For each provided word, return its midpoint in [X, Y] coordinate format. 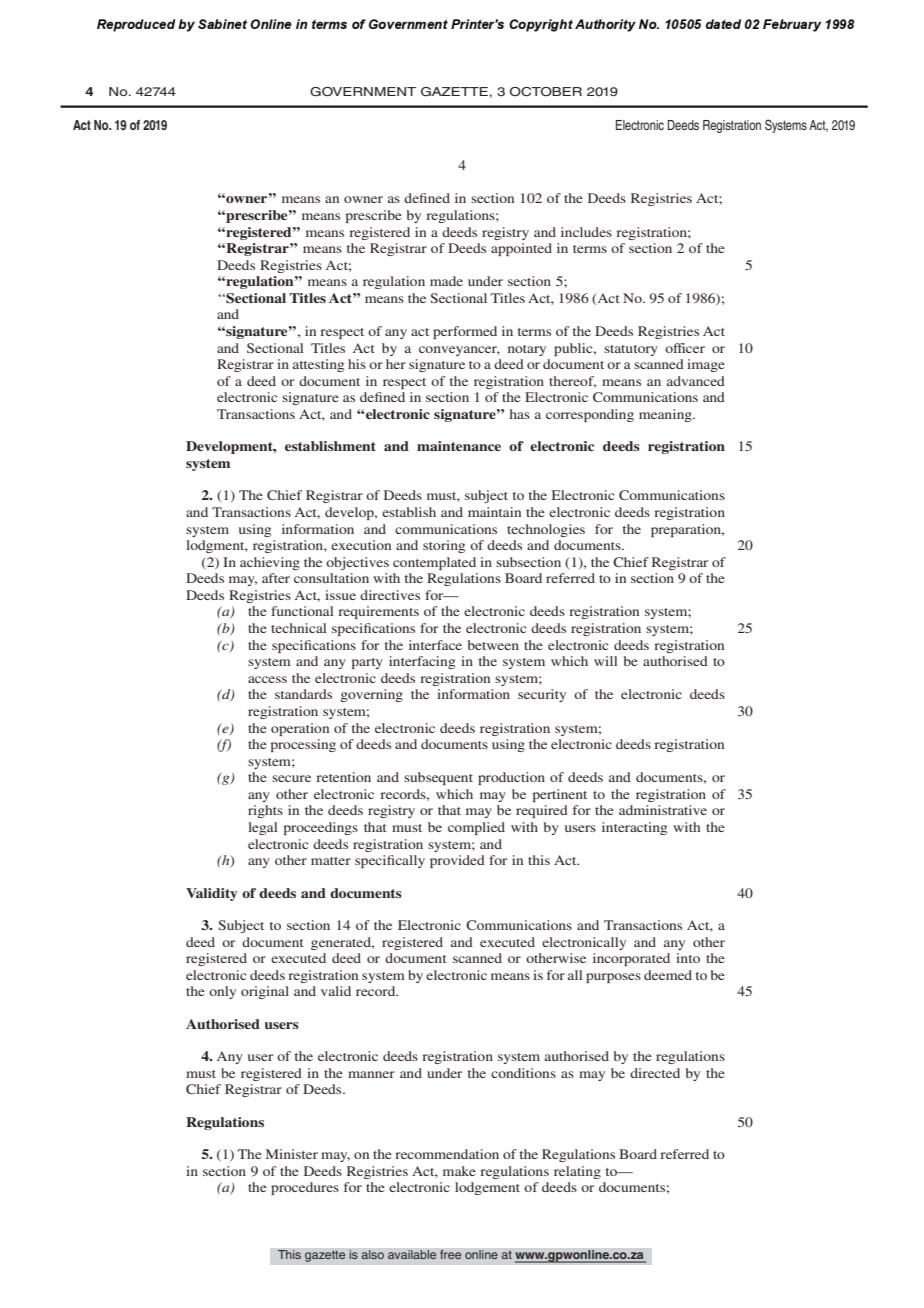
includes [586, 232]
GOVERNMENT [363, 92]
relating [577, 1172]
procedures [305, 1188]
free [451, 1255]
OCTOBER [546, 92]
